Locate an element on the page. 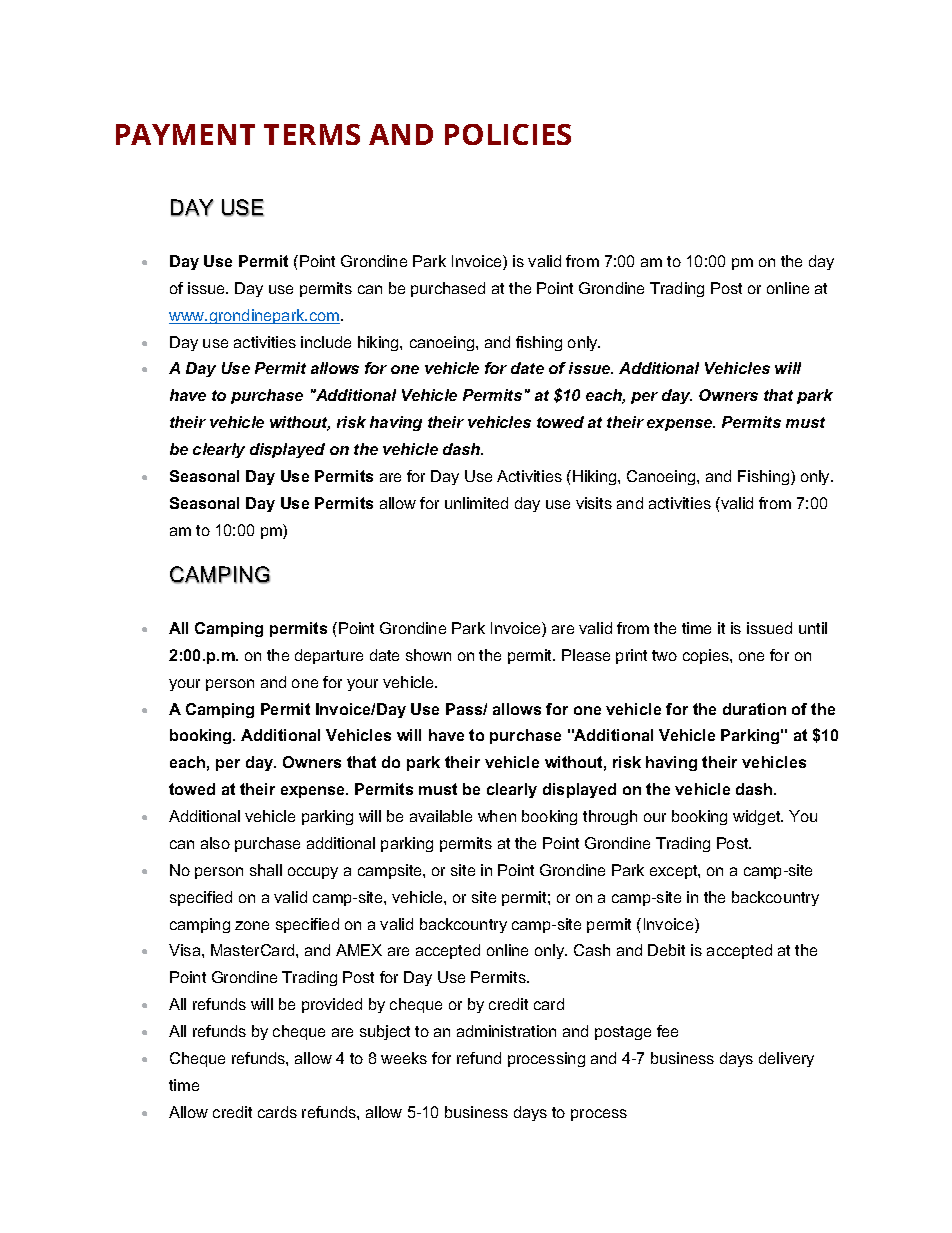 This image has height=1233, width=952. TERMS is located at coordinates (312, 134).
